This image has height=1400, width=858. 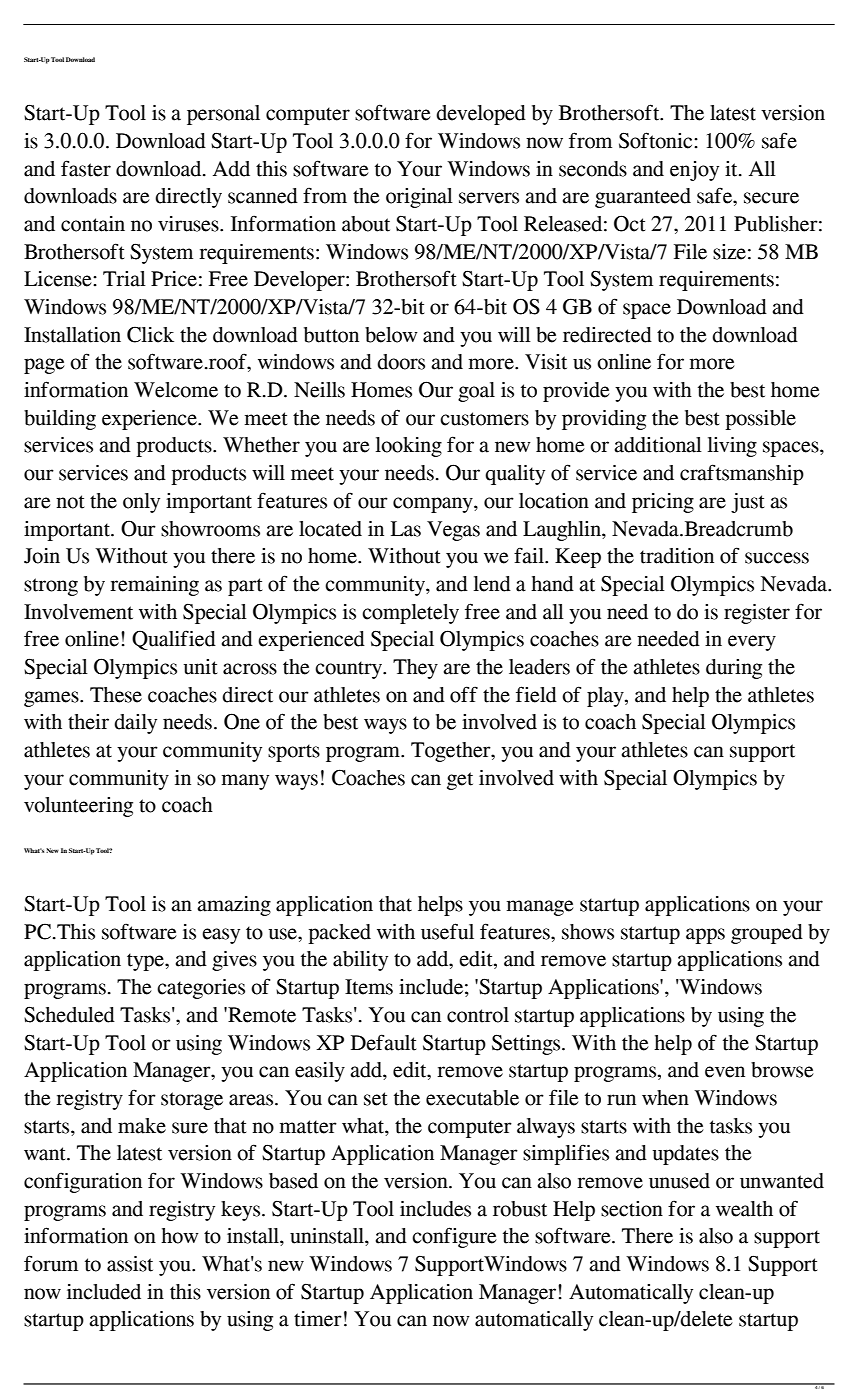 I want to click on type, so click(x=146, y=962).
